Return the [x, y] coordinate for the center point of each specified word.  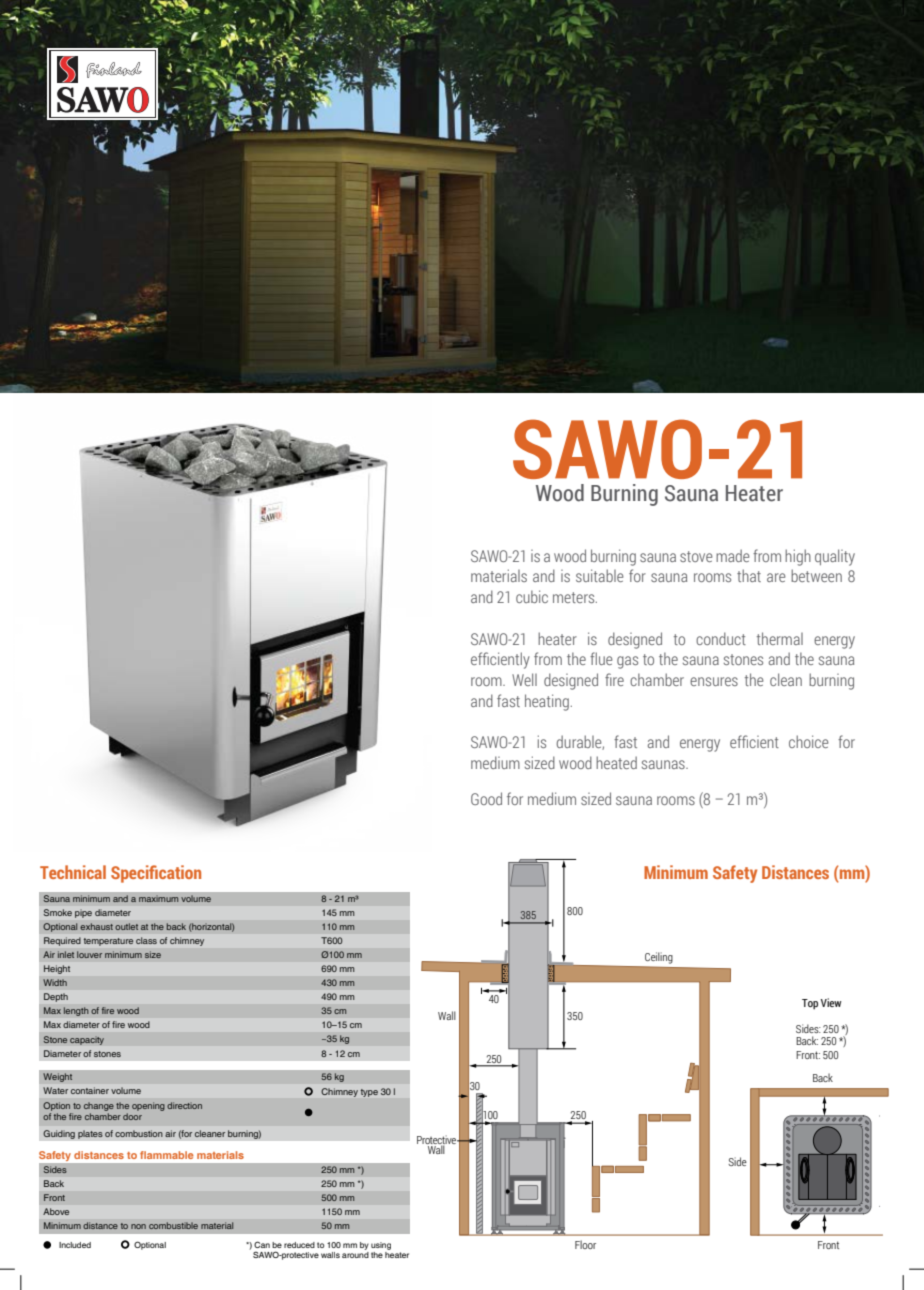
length [76, 1011]
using [381, 1246]
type [369, 1093]
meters [575, 597]
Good [486, 798]
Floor [585, 1244]
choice [809, 741]
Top [810, 1004]
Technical [73, 872]
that [749, 575]
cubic [532, 596]
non [138, 1226]
